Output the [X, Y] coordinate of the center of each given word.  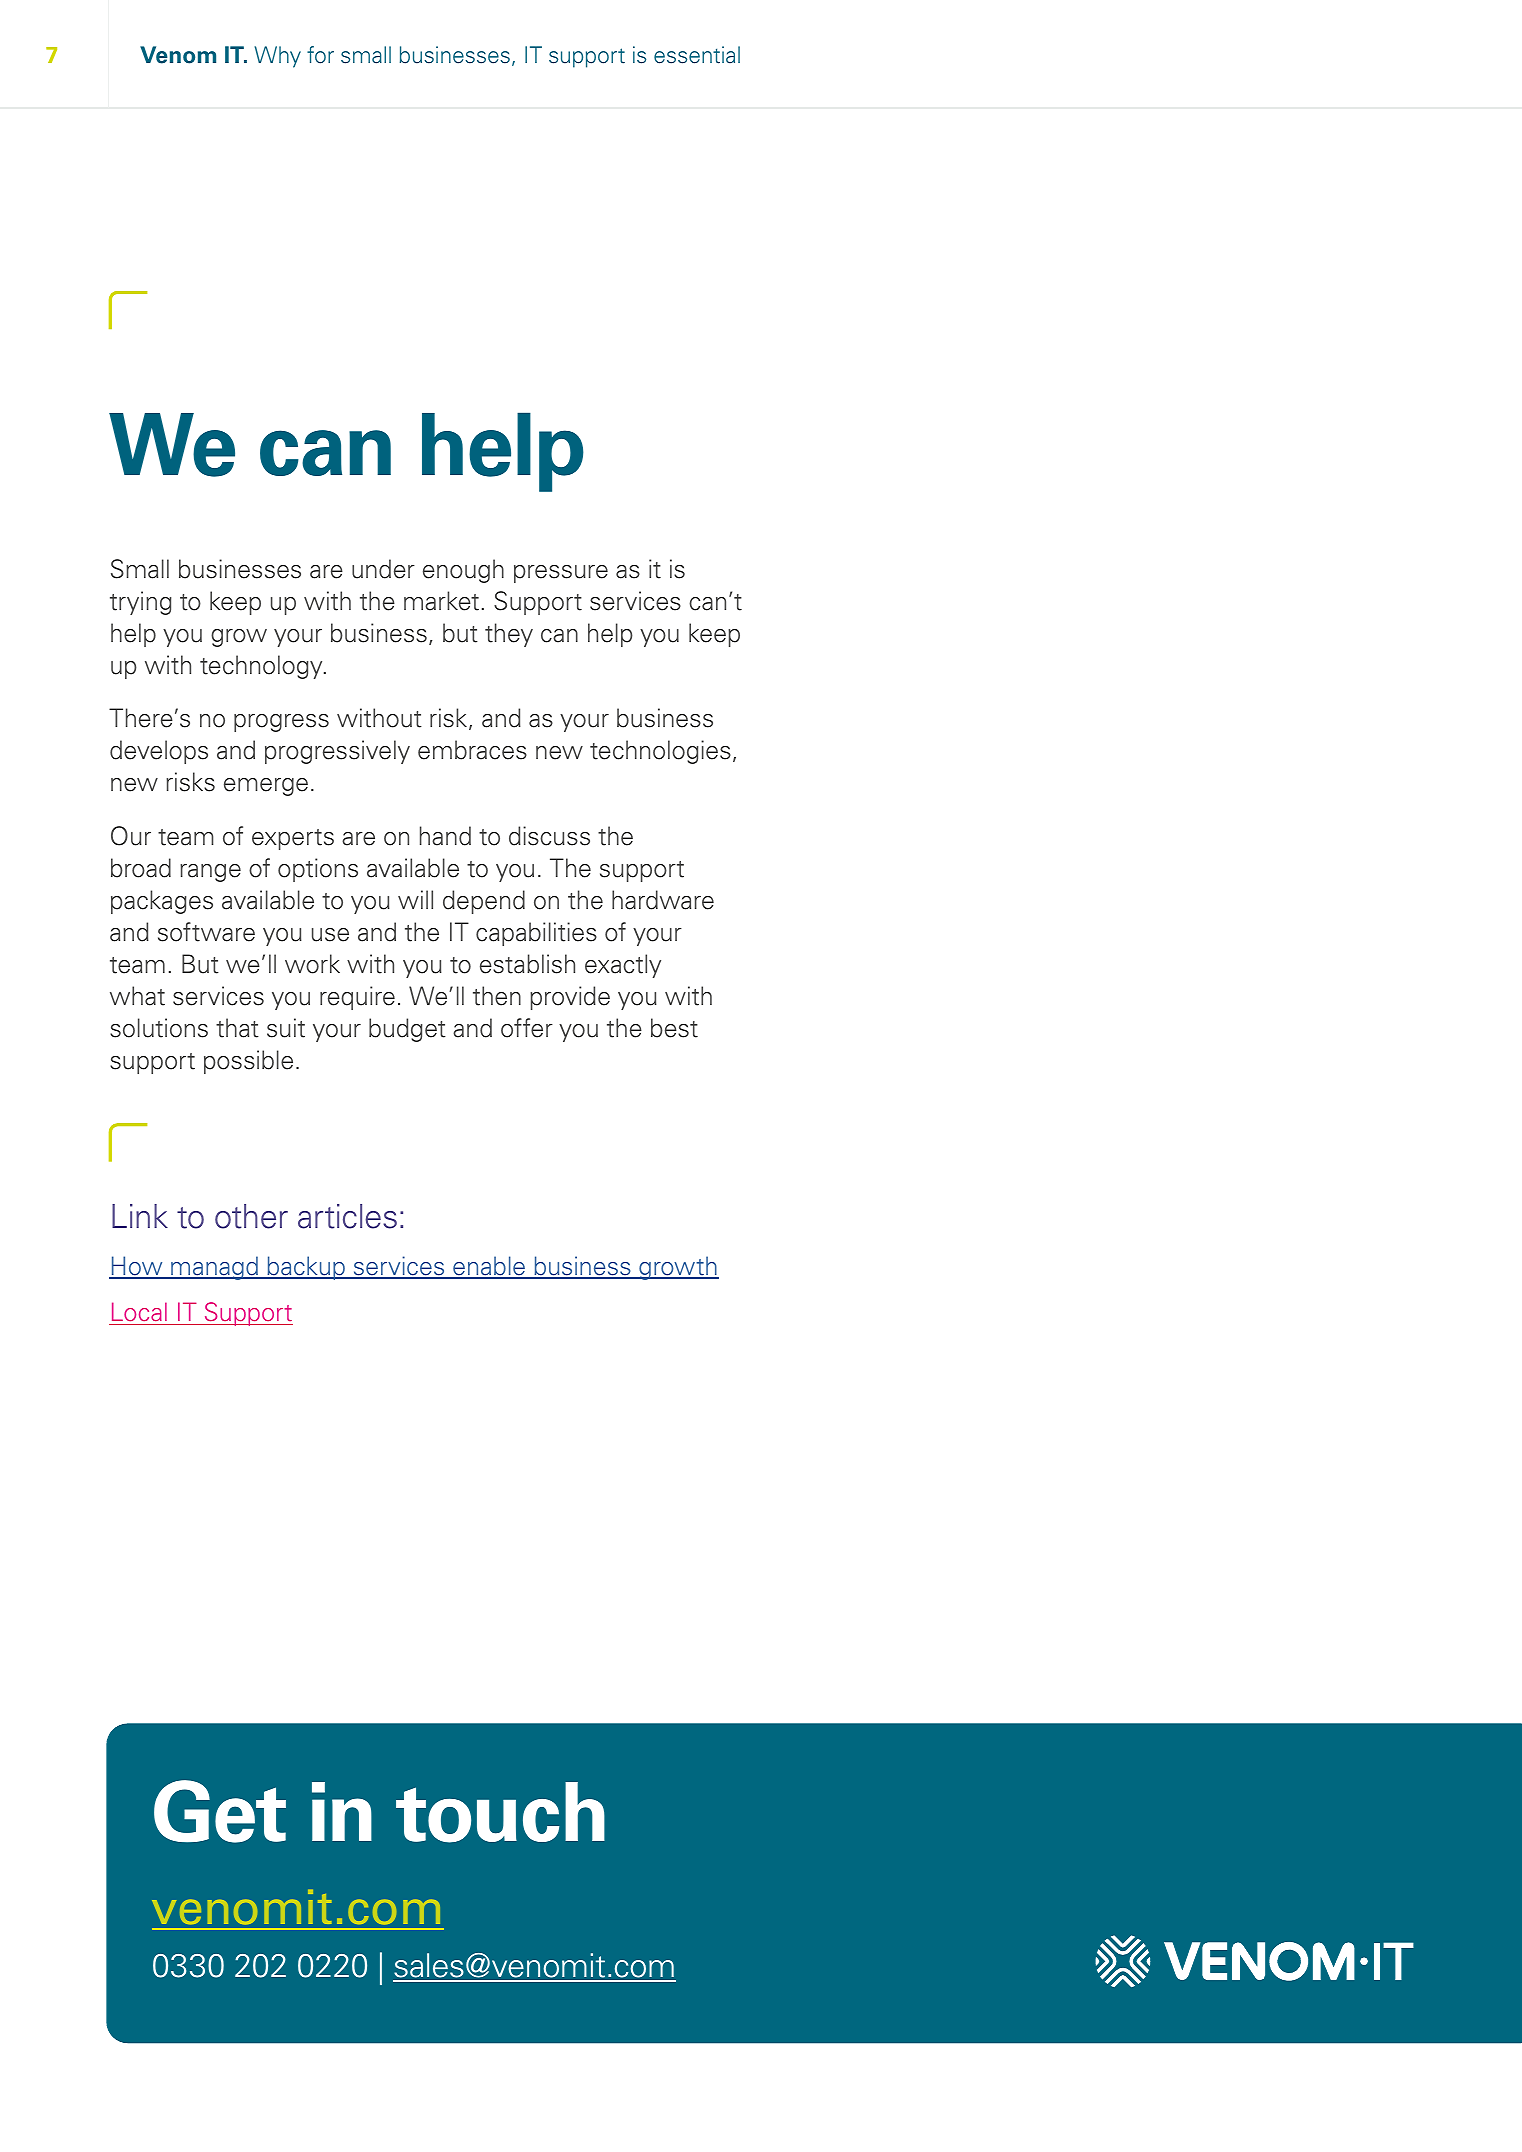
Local [139, 1313]
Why [277, 57]
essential [697, 55]
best [674, 1028]
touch [500, 1812]
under [383, 569]
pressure [561, 574]
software [206, 932]
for [320, 55]
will [415, 899]
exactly [623, 966]
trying [140, 603]
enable [489, 1267]
